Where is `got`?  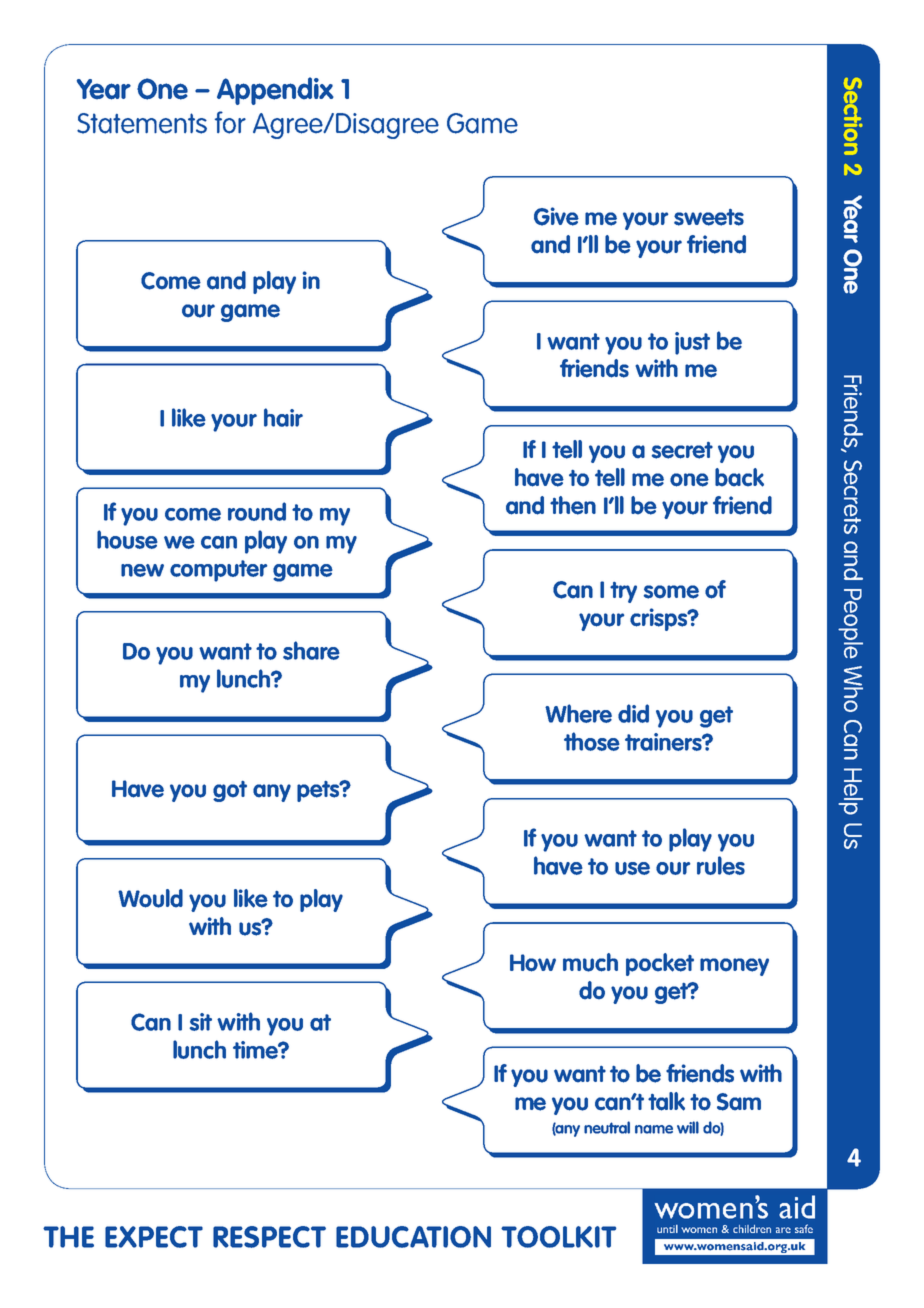 got is located at coordinates (230, 791).
